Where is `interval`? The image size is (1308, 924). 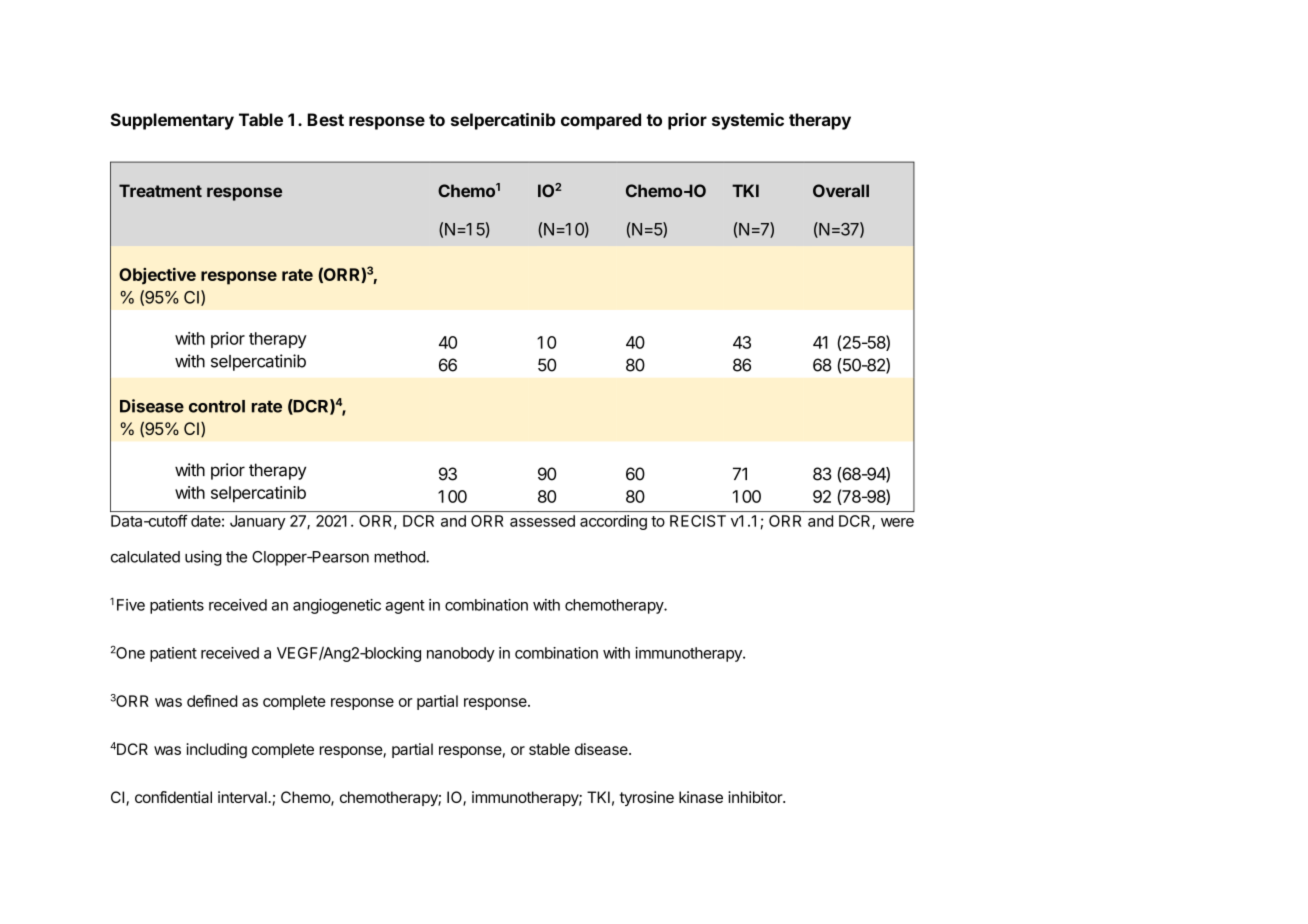
interval is located at coordinates (243, 797).
